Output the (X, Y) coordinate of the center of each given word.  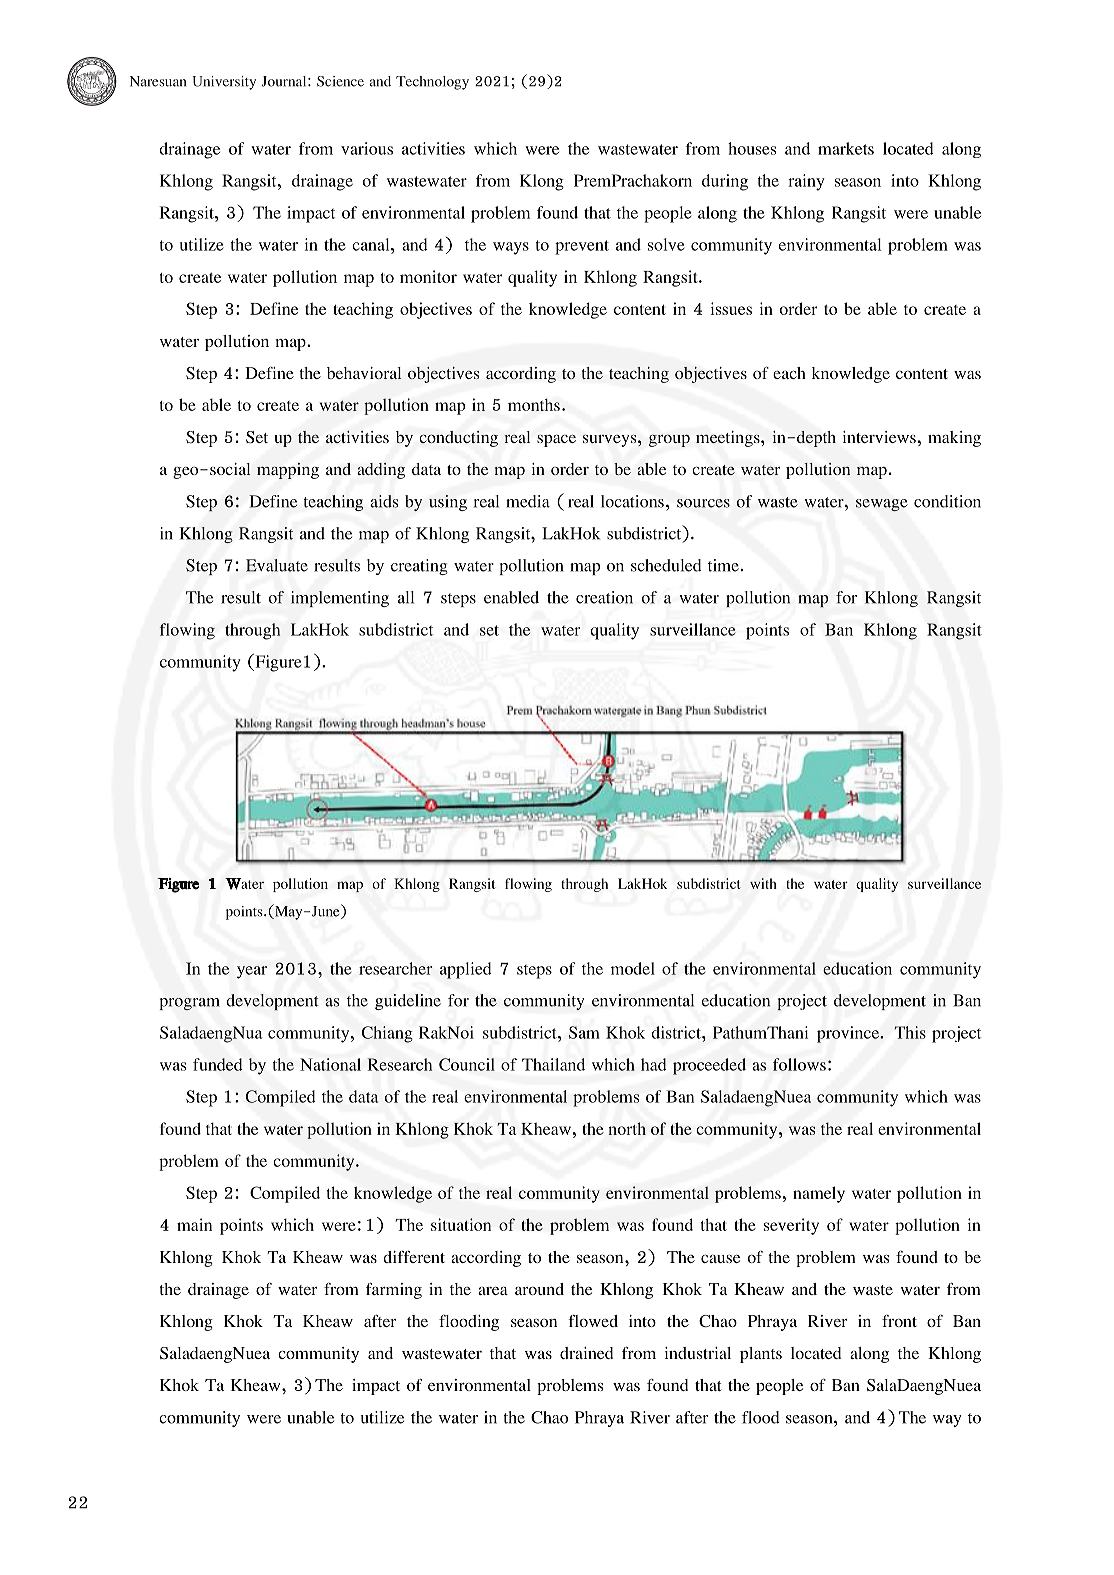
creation (604, 597)
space (556, 441)
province (849, 1034)
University (224, 83)
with (763, 883)
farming (394, 1291)
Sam (584, 1032)
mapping (288, 471)
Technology (432, 83)
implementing (340, 599)
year (252, 972)
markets (846, 148)
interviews (880, 437)
